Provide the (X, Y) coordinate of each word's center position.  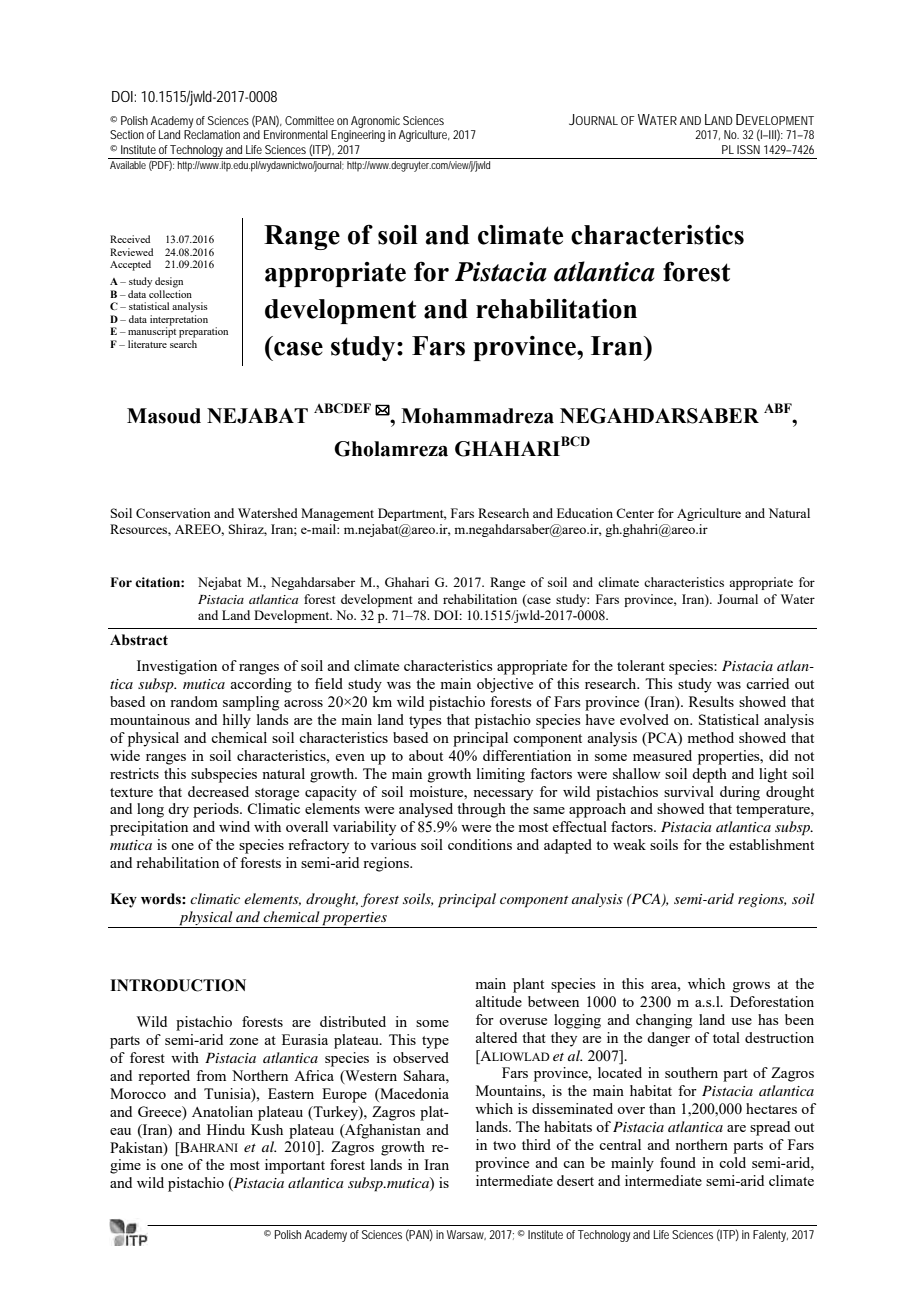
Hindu (226, 1129)
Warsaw (466, 1235)
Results (711, 701)
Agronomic (375, 122)
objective (505, 685)
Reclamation (212, 134)
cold (732, 1162)
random (194, 701)
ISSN (748, 149)
